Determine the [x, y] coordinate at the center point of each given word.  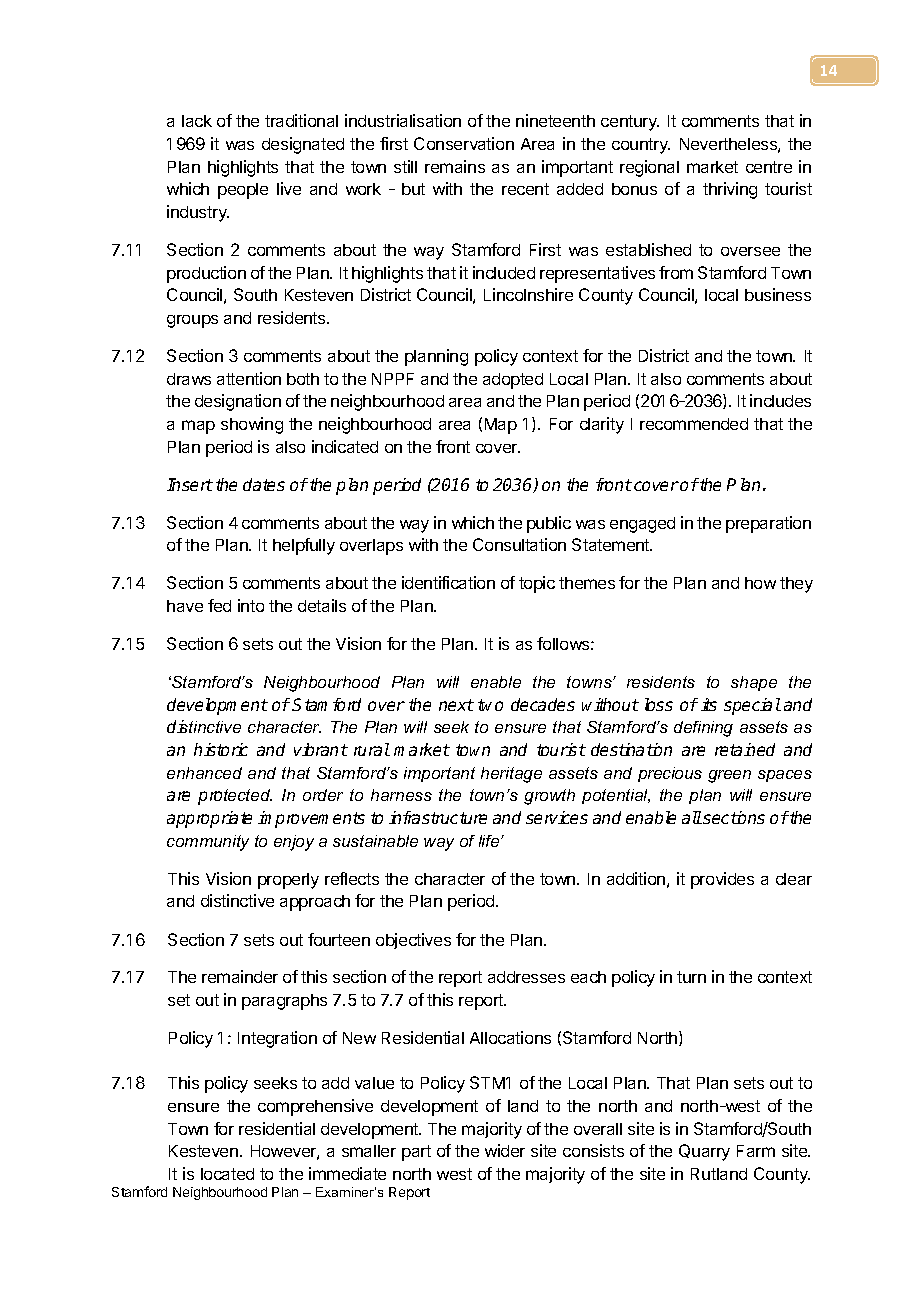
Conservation [464, 143]
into [251, 605]
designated [303, 145]
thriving [730, 190]
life [490, 841]
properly [288, 881]
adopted [513, 381]
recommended [694, 424]
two [490, 705]
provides [722, 880]
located [227, 1174]
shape [754, 683]
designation [238, 402]
